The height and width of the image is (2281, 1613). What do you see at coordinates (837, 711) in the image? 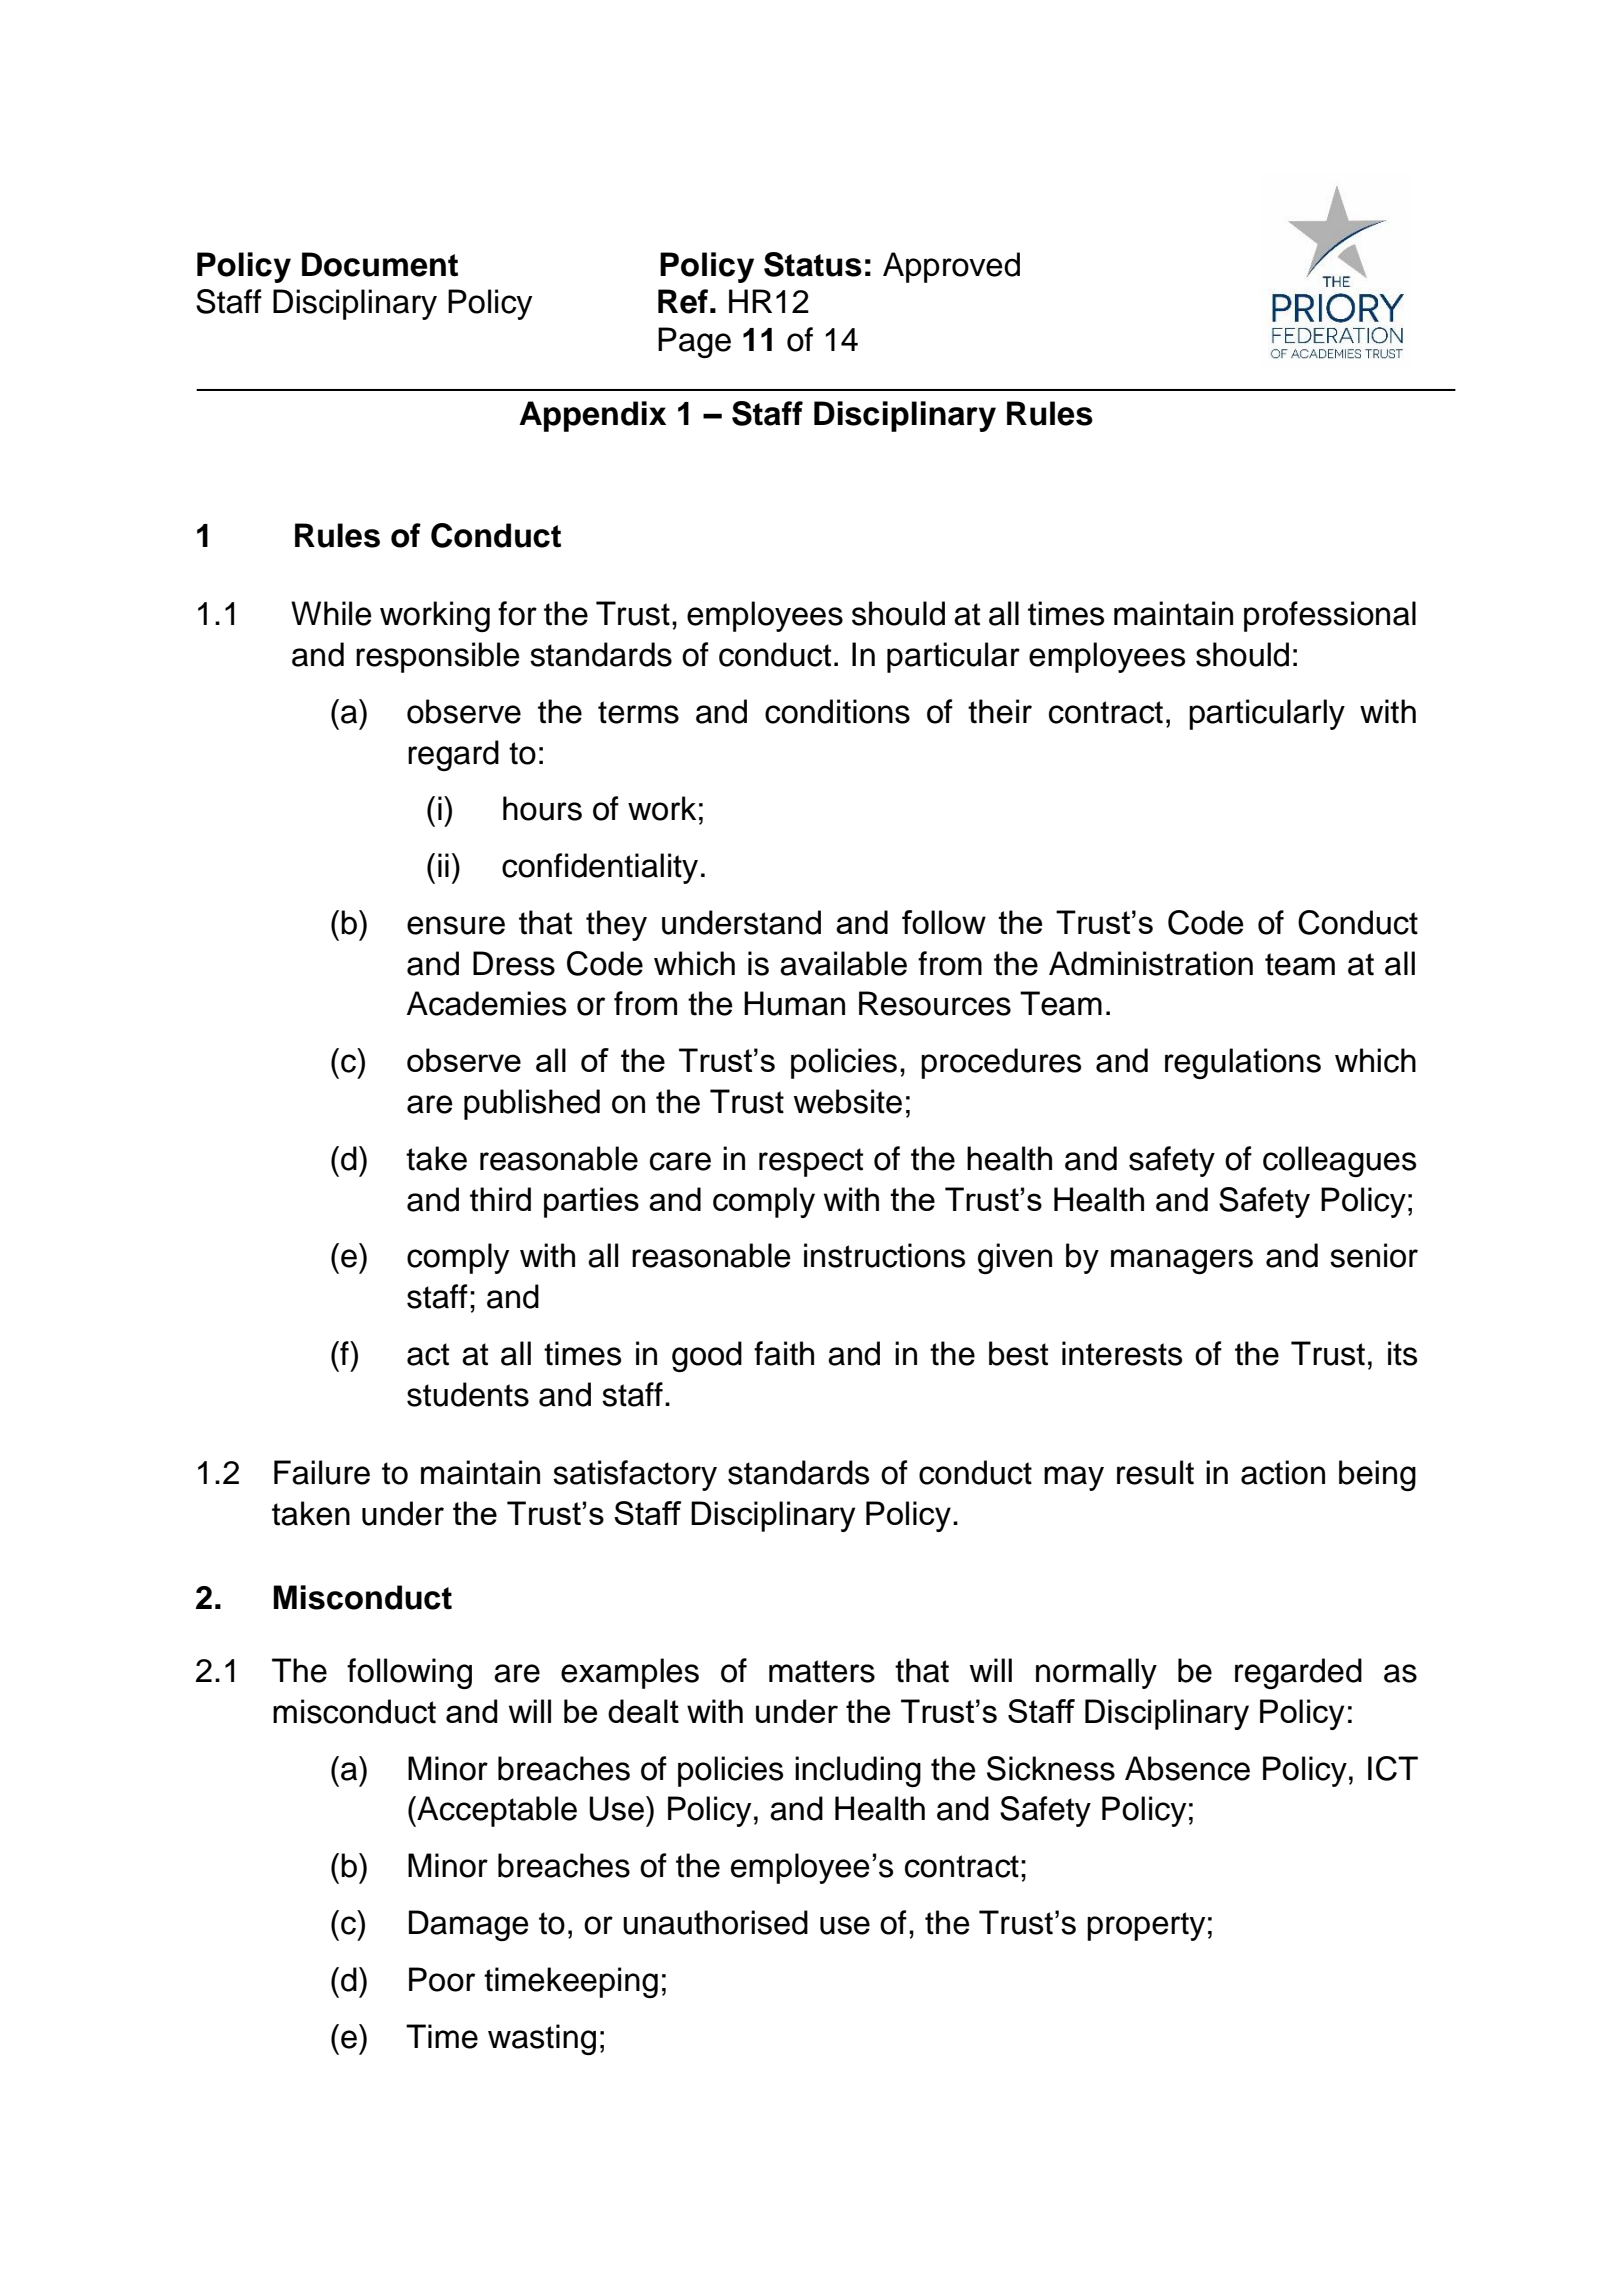
I see `conditions` at bounding box center [837, 711].
